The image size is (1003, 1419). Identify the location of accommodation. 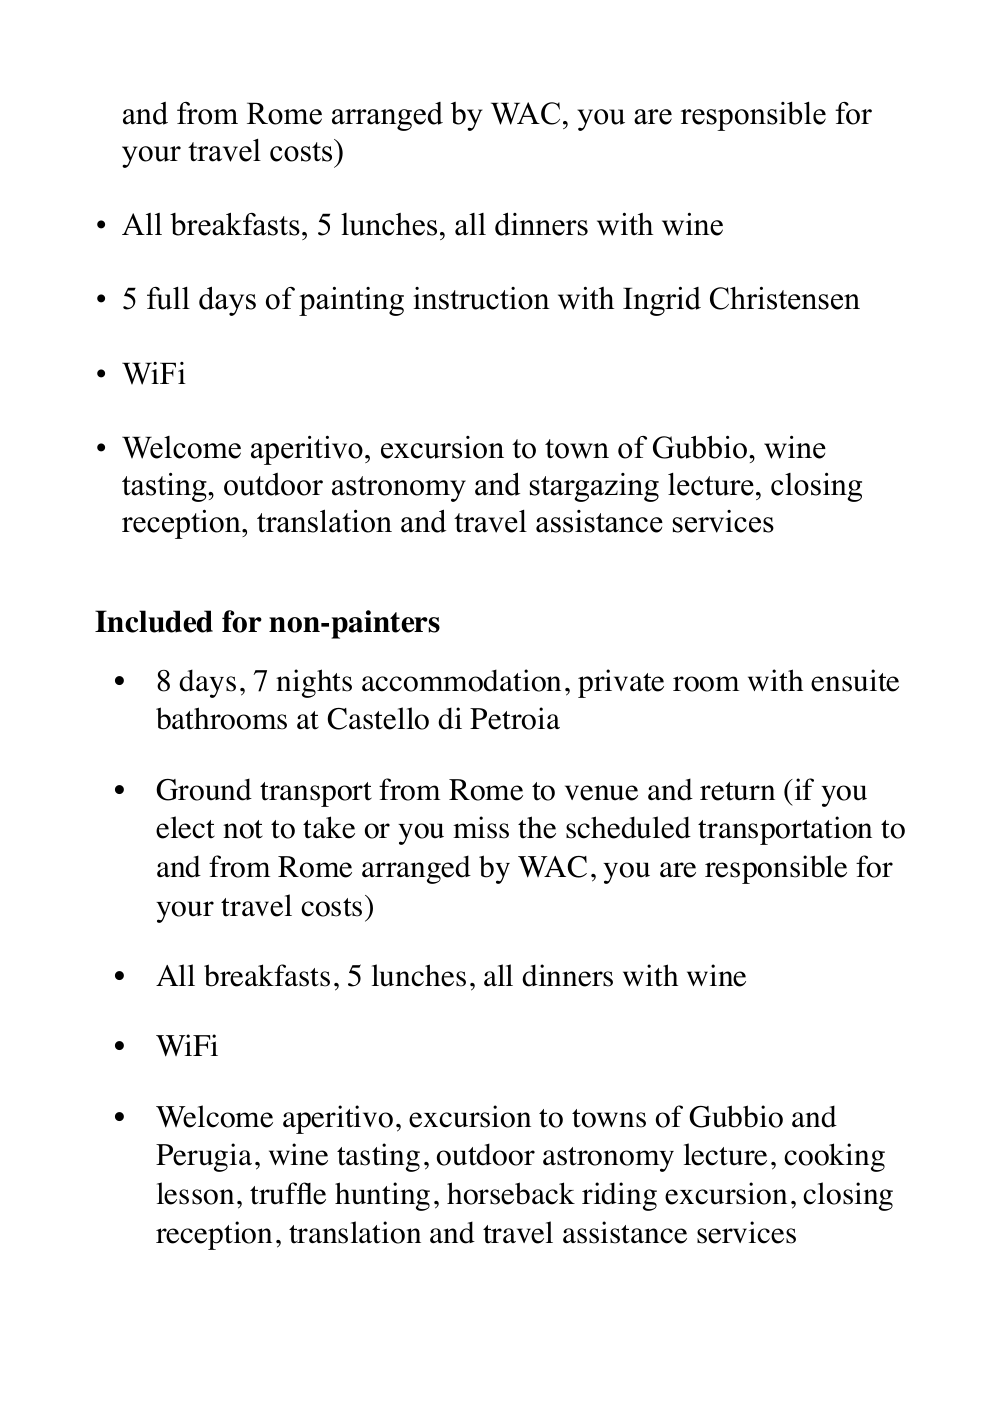
(461, 680).
